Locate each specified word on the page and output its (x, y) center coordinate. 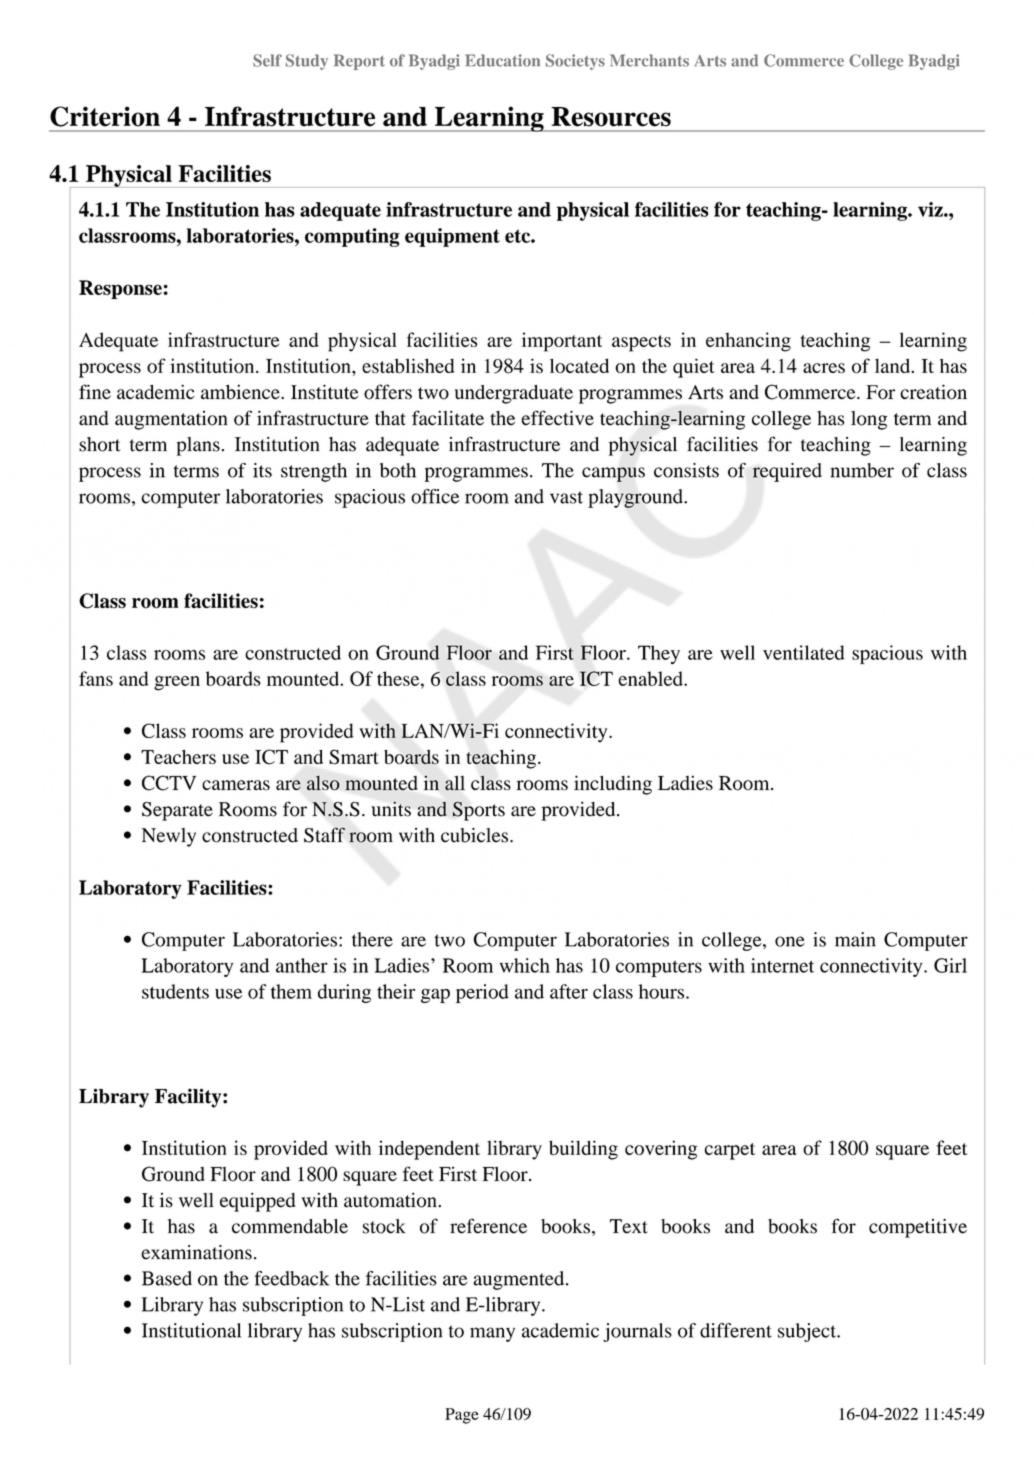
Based (167, 1278)
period (482, 993)
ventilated (803, 652)
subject (808, 1332)
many (492, 1334)
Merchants (649, 60)
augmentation (171, 420)
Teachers (178, 756)
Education (502, 60)
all (455, 783)
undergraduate (514, 394)
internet (782, 965)
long (869, 420)
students (175, 991)
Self (267, 60)
